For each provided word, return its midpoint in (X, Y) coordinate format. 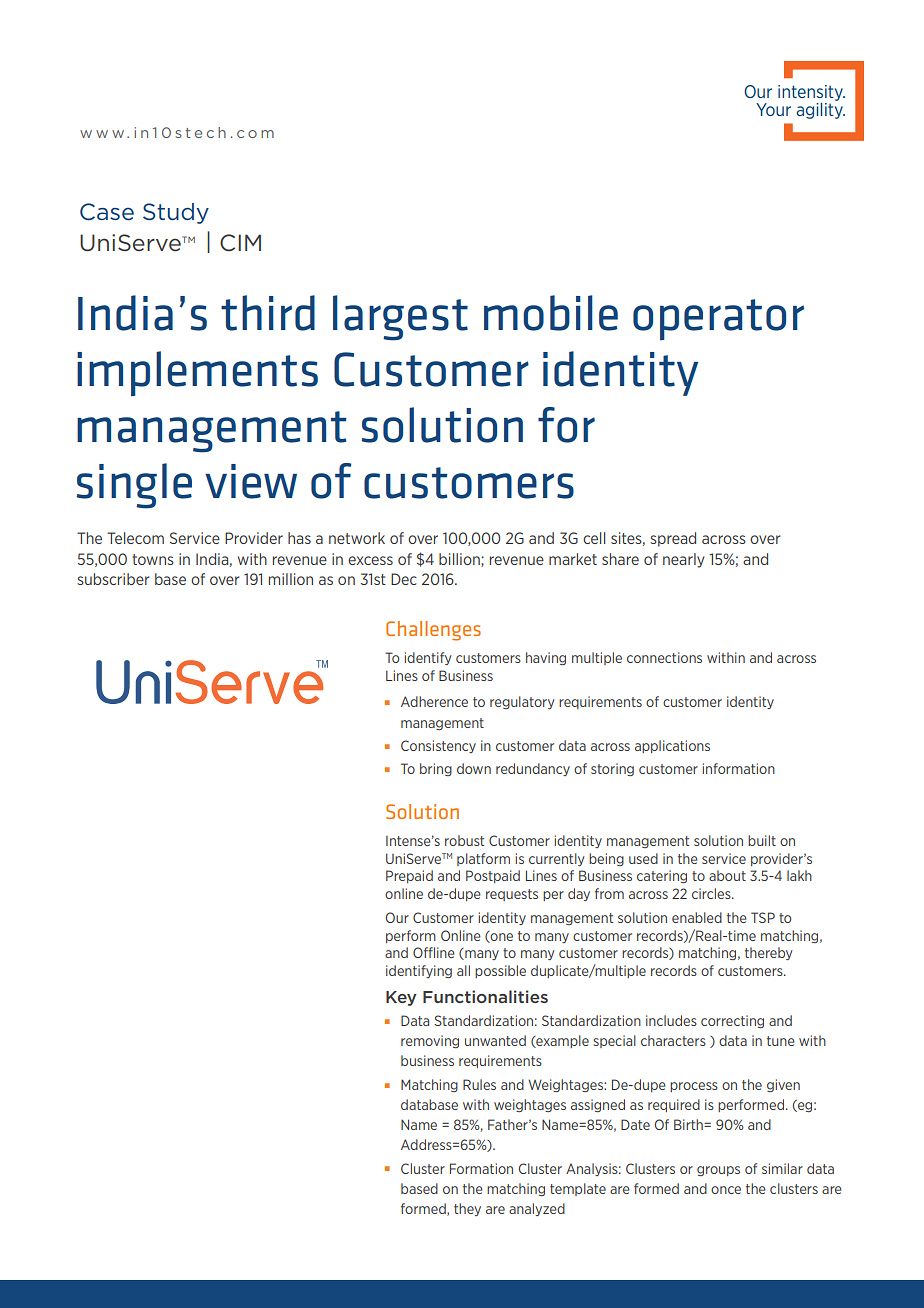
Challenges (433, 631)
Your (773, 109)
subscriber (113, 579)
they (467, 1209)
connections (664, 657)
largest (400, 318)
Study (176, 213)
